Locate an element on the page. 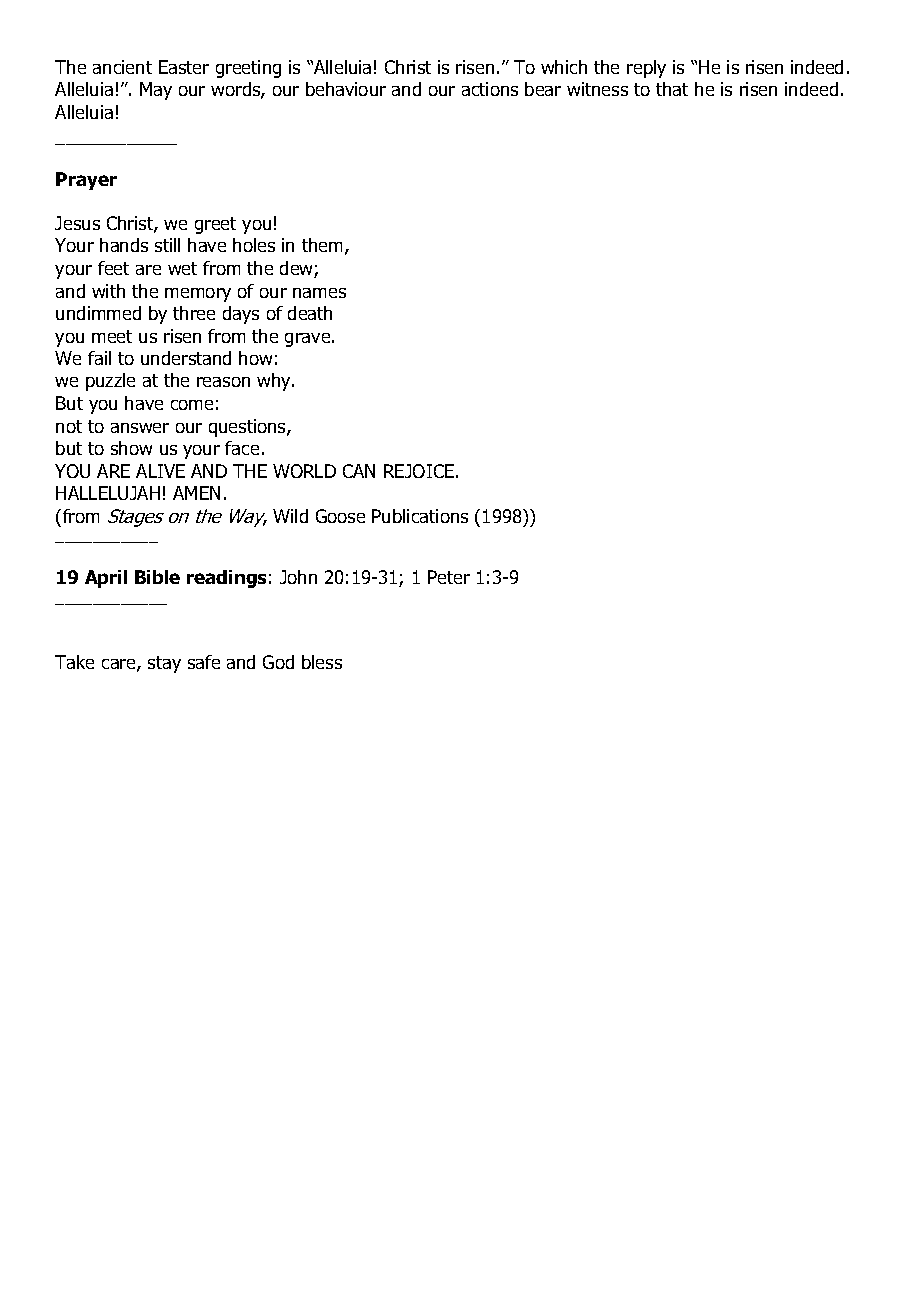 The image size is (924, 1308). behaviour is located at coordinates (346, 89).
